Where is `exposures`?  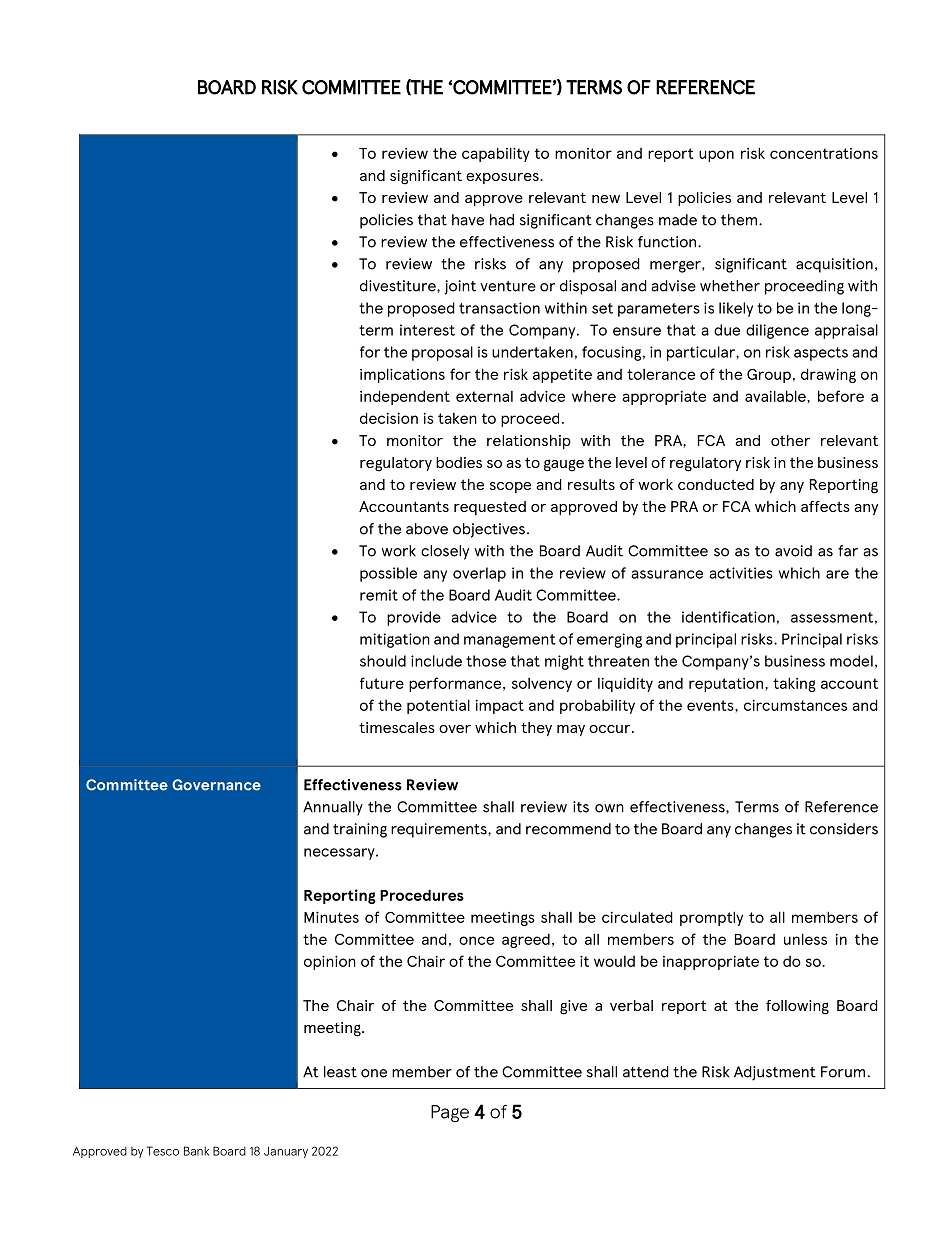
exposures is located at coordinates (503, 178).
